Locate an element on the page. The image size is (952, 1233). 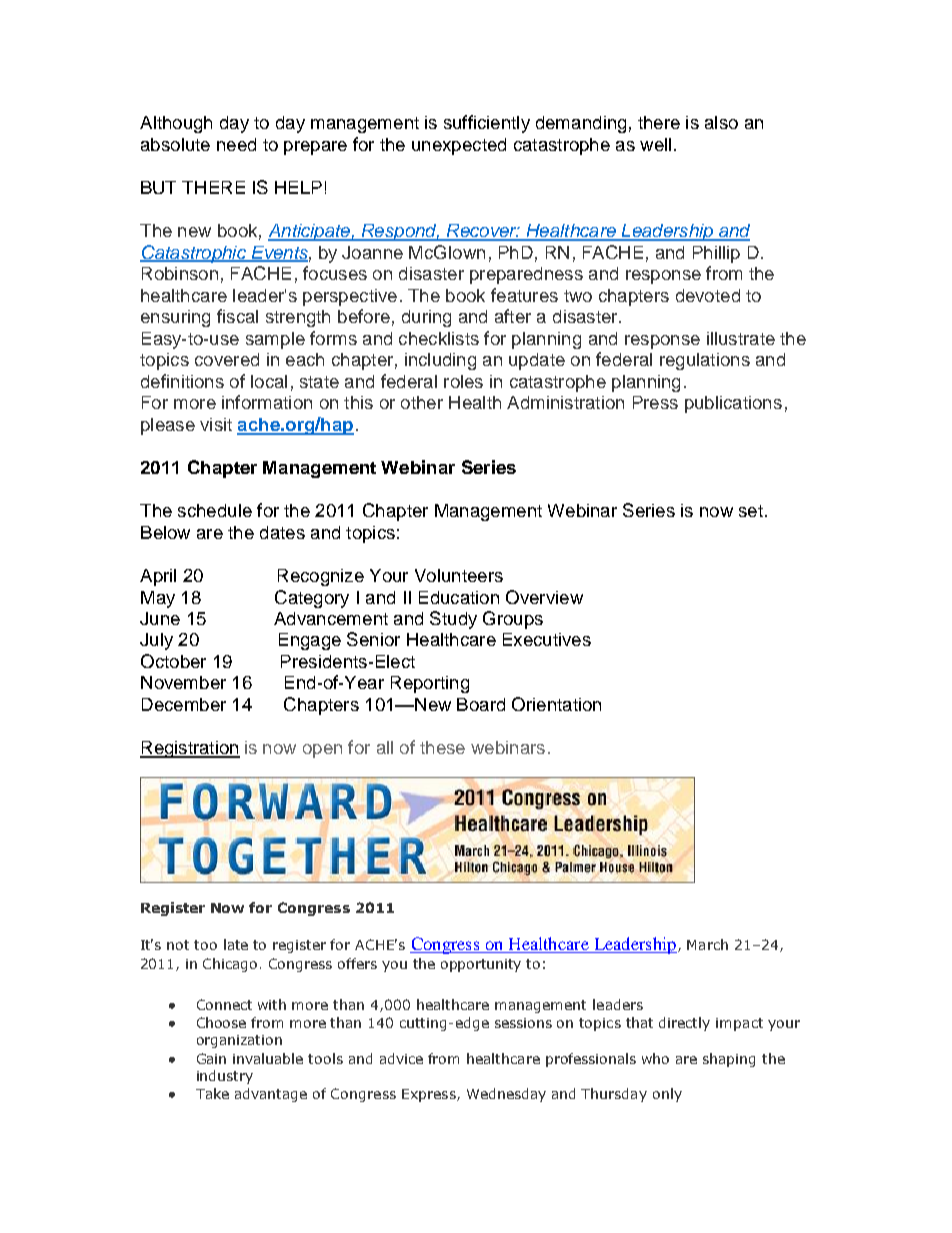
industry is located at coordinates (225, 1077).
